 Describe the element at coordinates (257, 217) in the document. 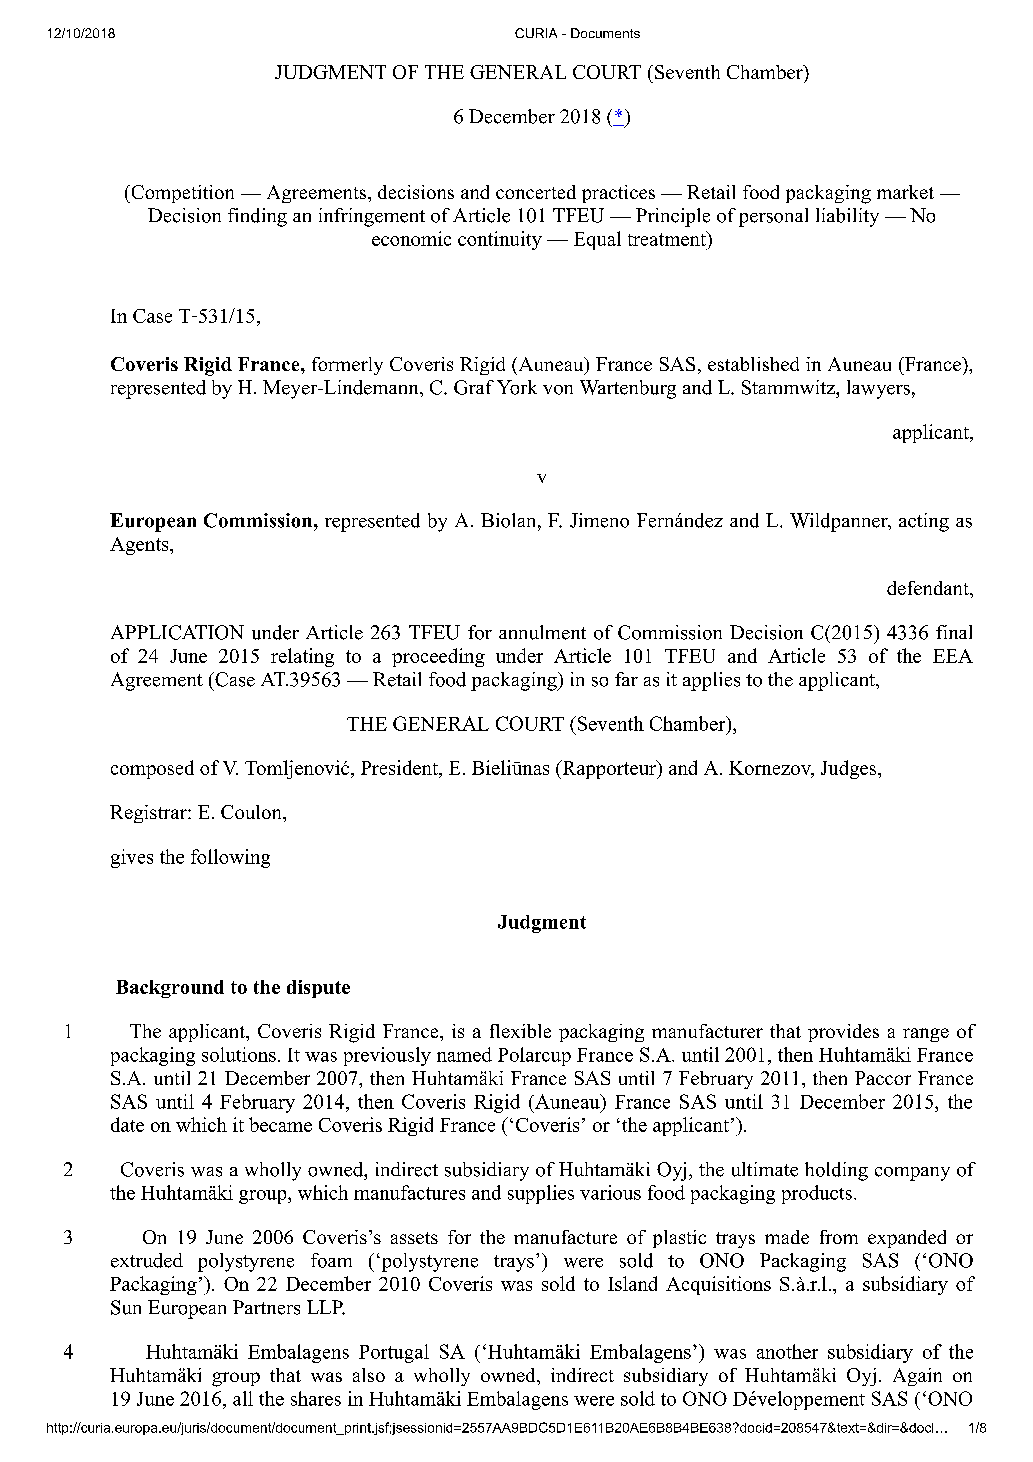

I see `finding` at that location.
